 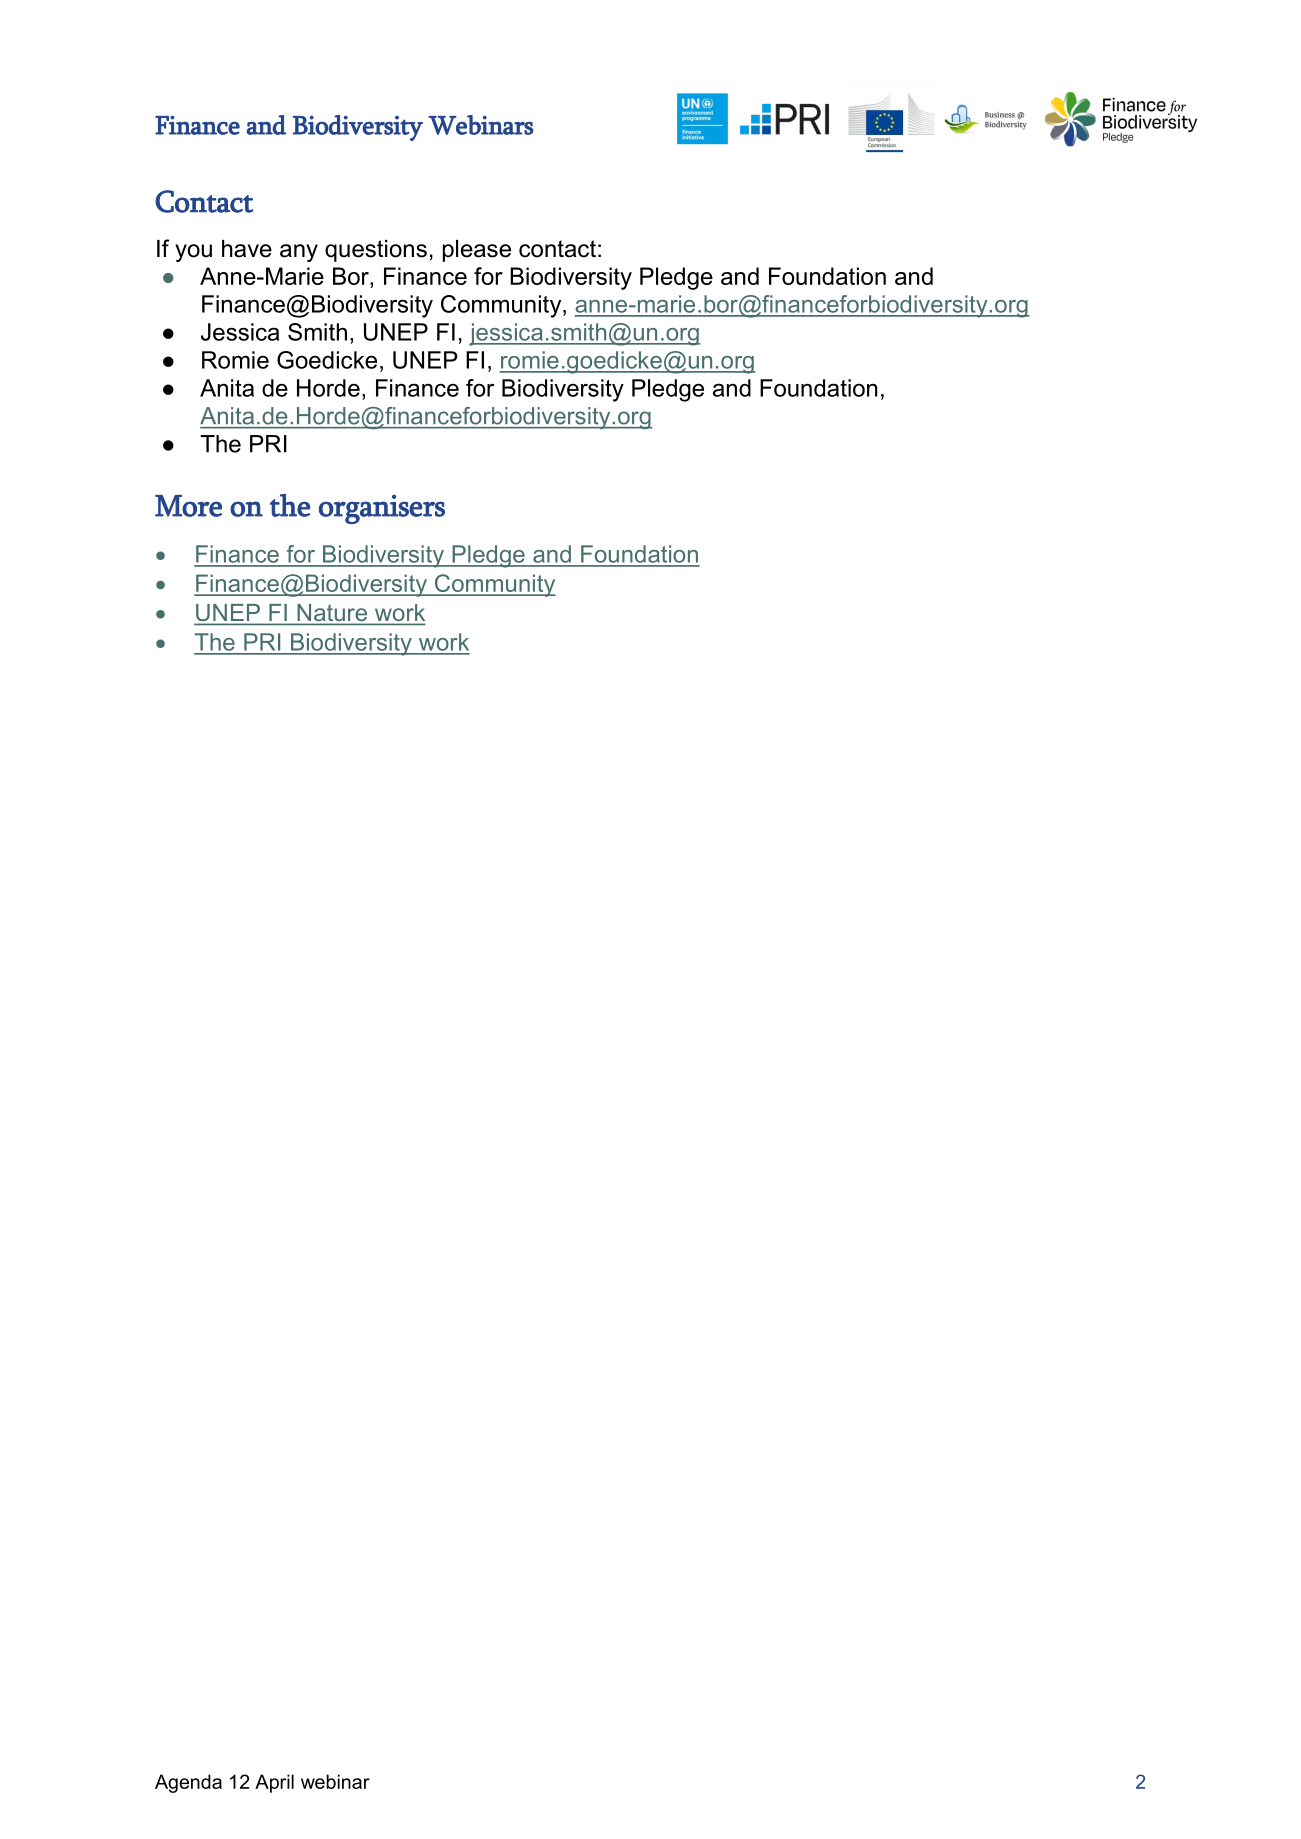 I want to click on organisers, so click(x=382, y=509).
